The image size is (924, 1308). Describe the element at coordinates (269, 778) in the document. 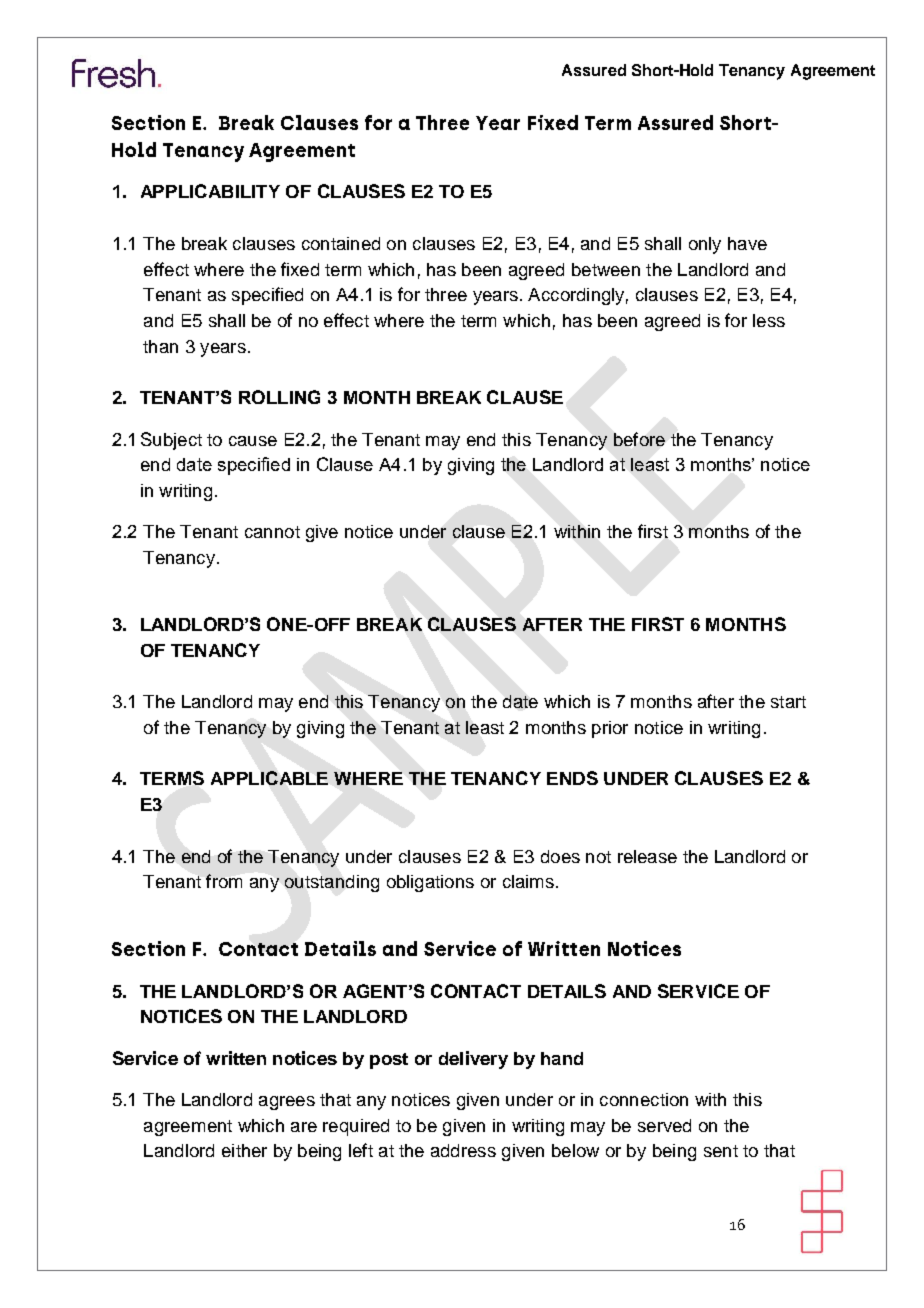

I see `APPLICABLE` at that location.
